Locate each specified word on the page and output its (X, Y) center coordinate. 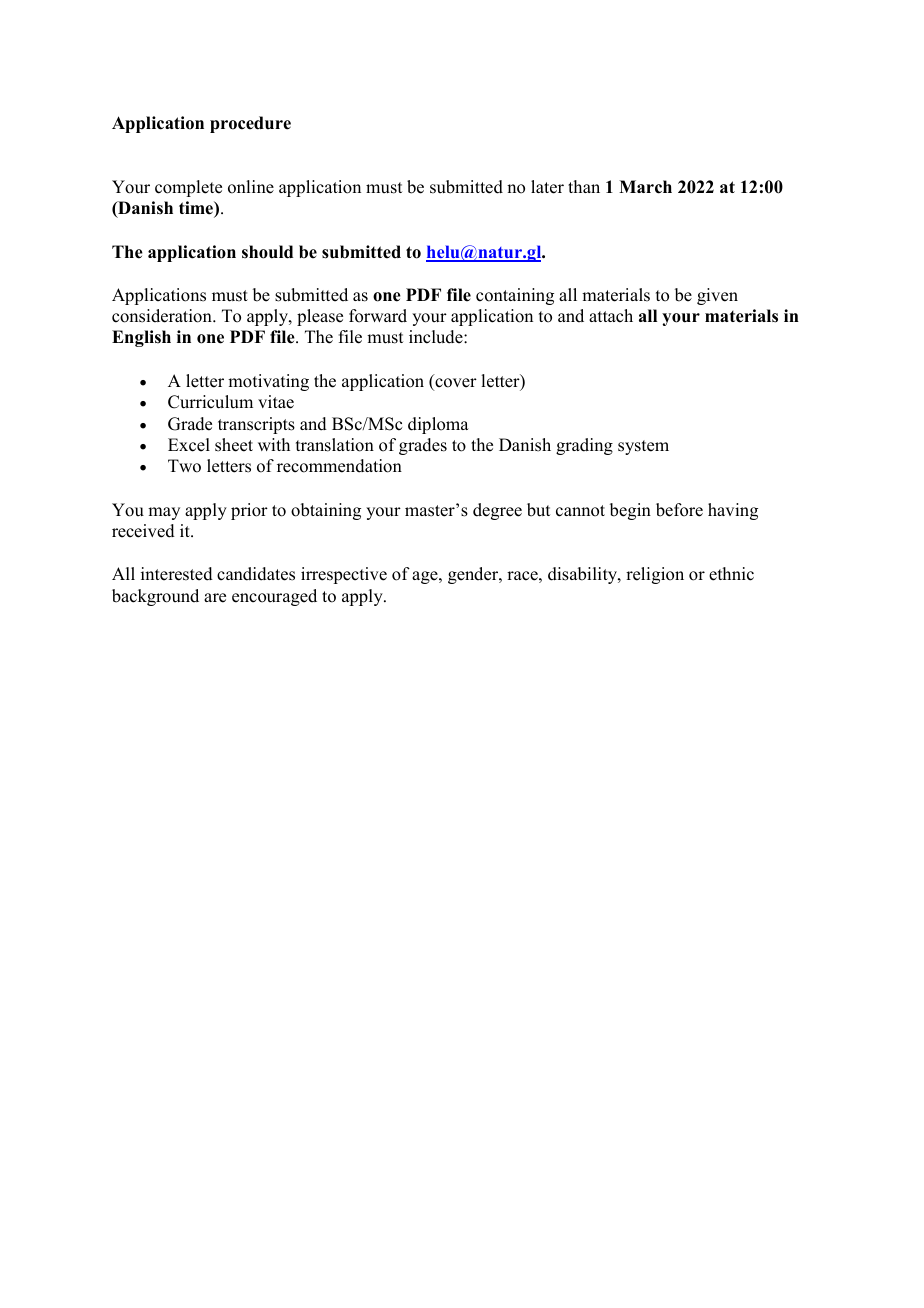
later (547, 187)
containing (515, 296)
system (643, 447)
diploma (438, 425)
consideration (163, 316)
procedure (250, 124)
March (645, 187)
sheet (234, 445)
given (717, 296)
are (215, 598)
